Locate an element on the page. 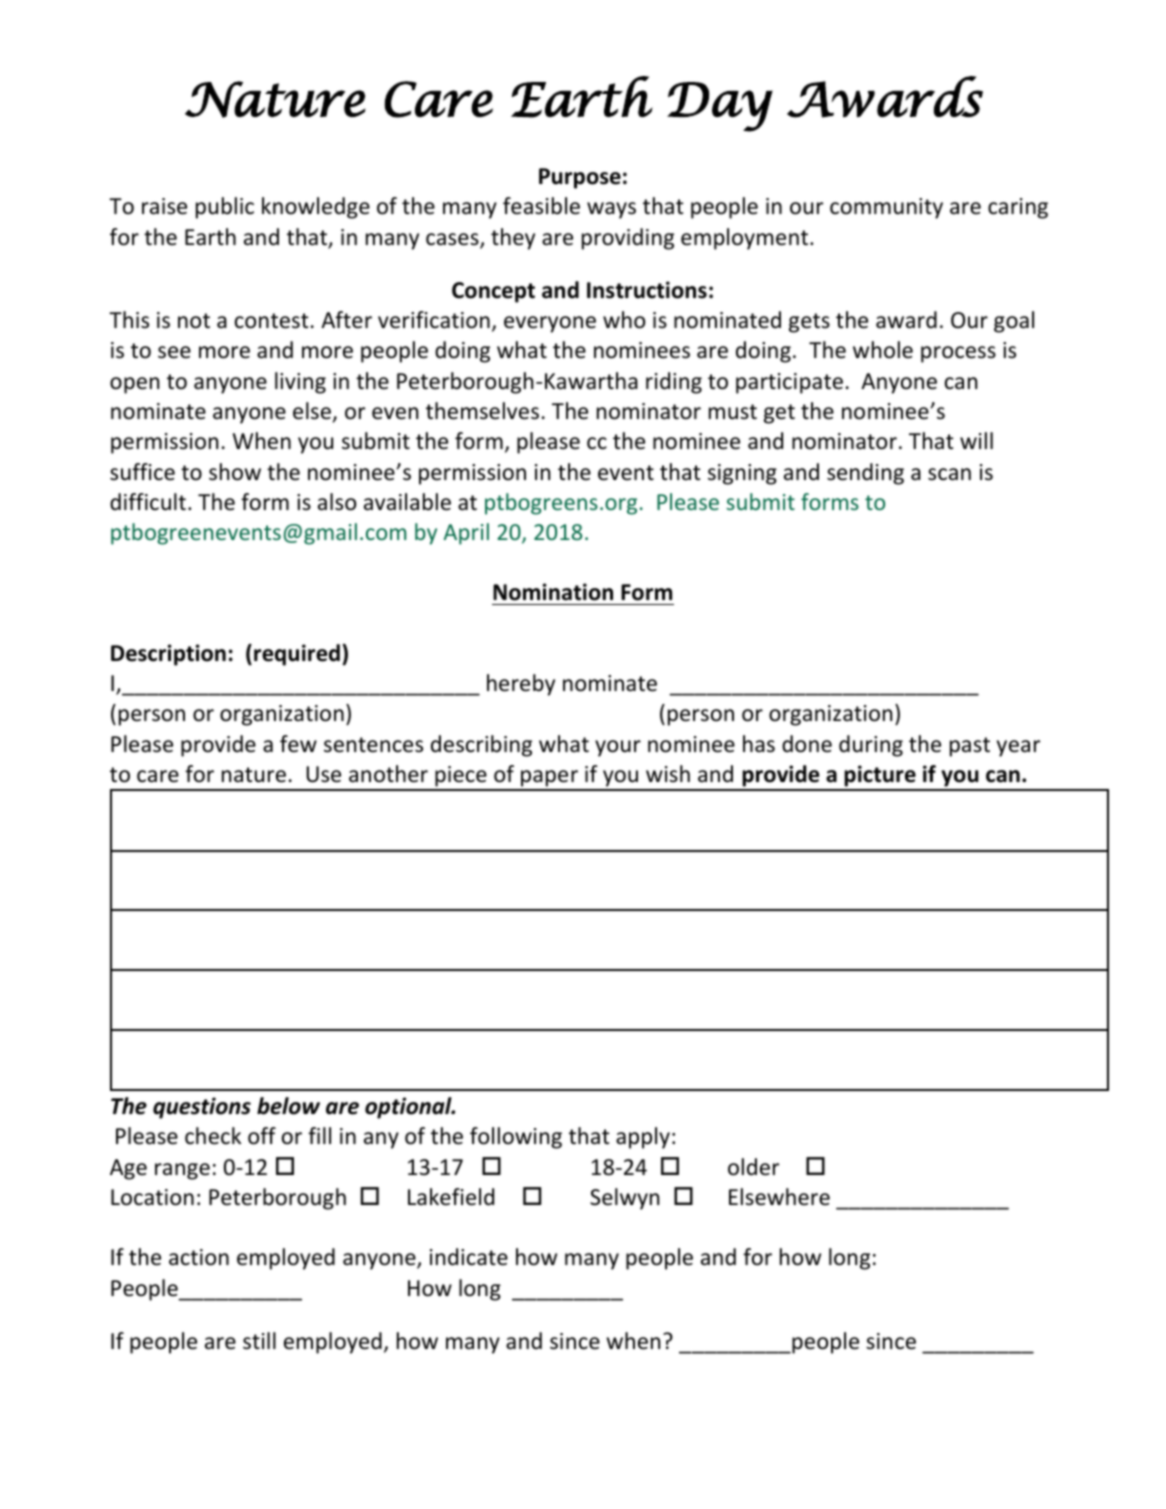  will is located at coordinates (976, 440).
